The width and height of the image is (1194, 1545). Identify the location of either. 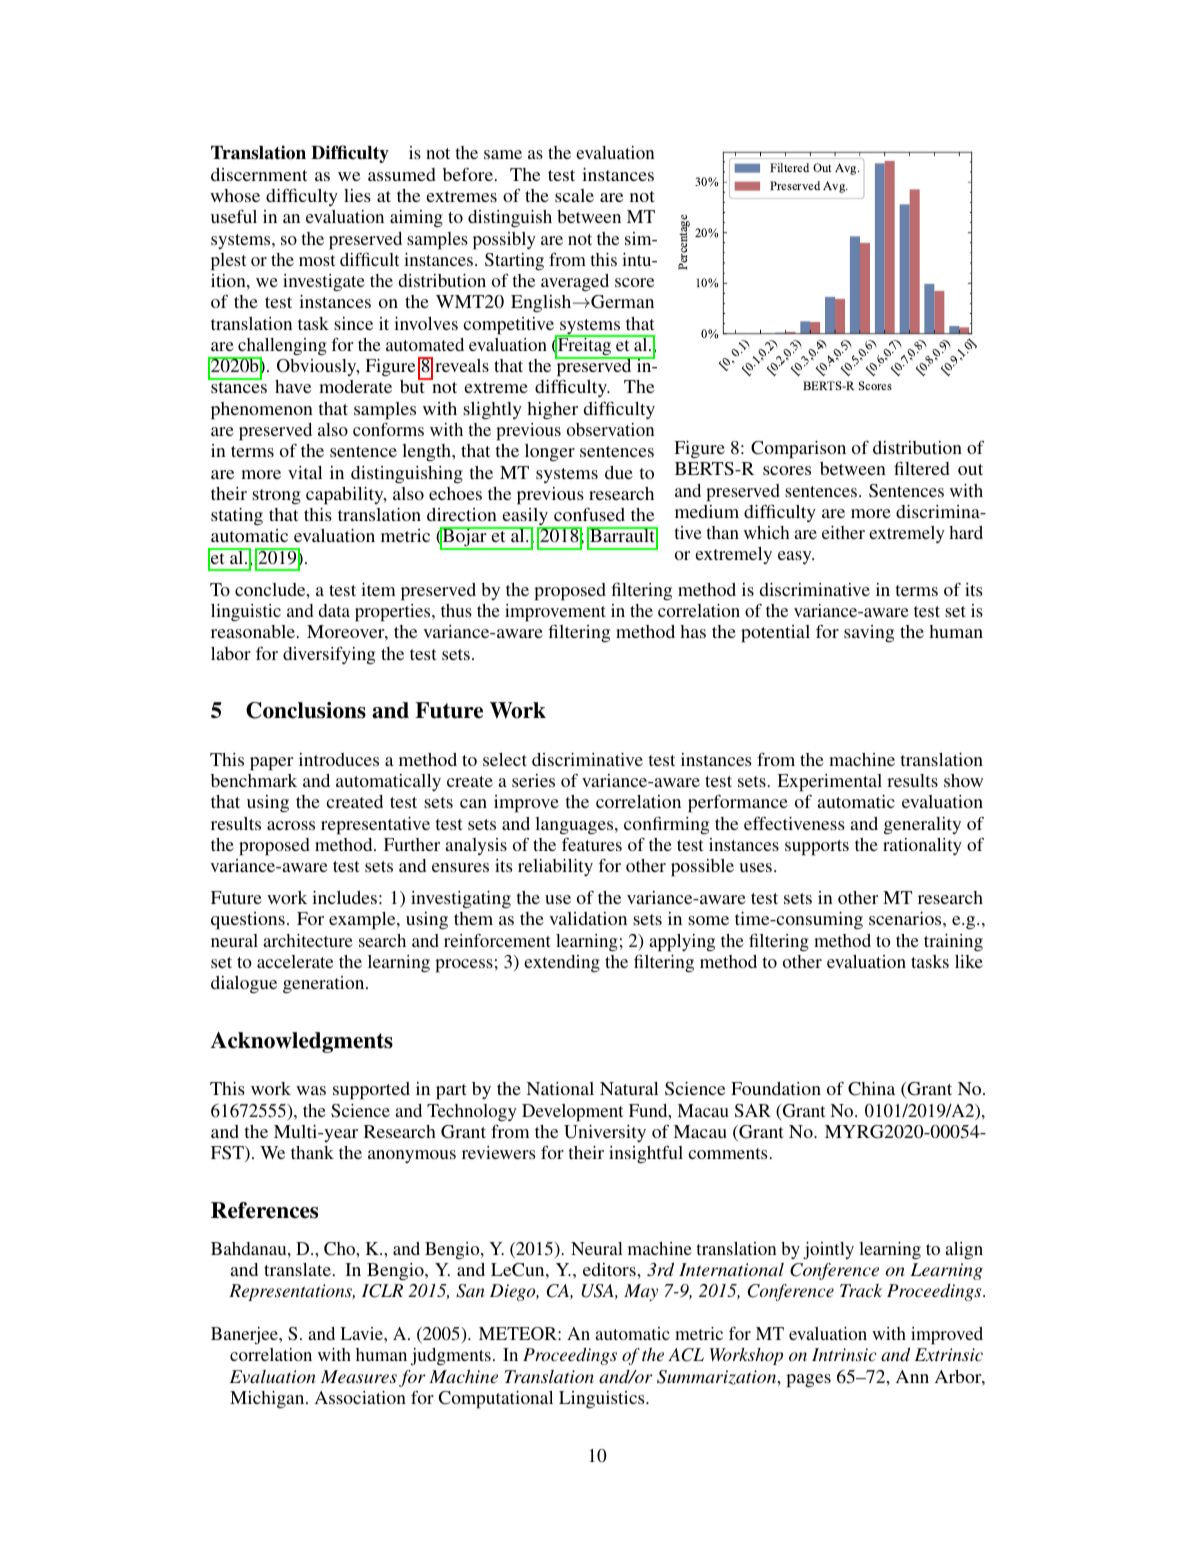
(843, 532).
